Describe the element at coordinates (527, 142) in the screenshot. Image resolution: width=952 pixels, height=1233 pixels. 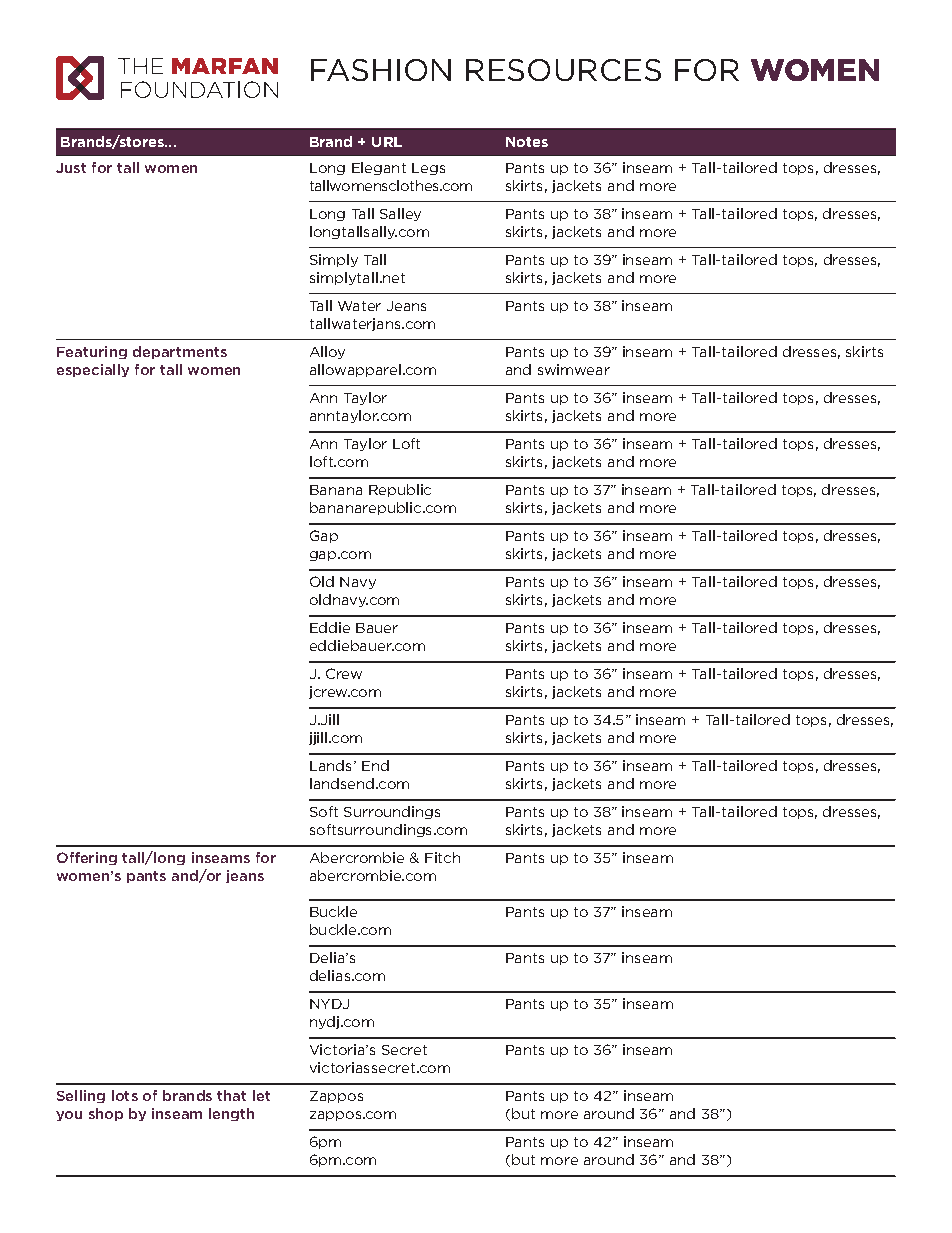
I see `Notes` at that location.
